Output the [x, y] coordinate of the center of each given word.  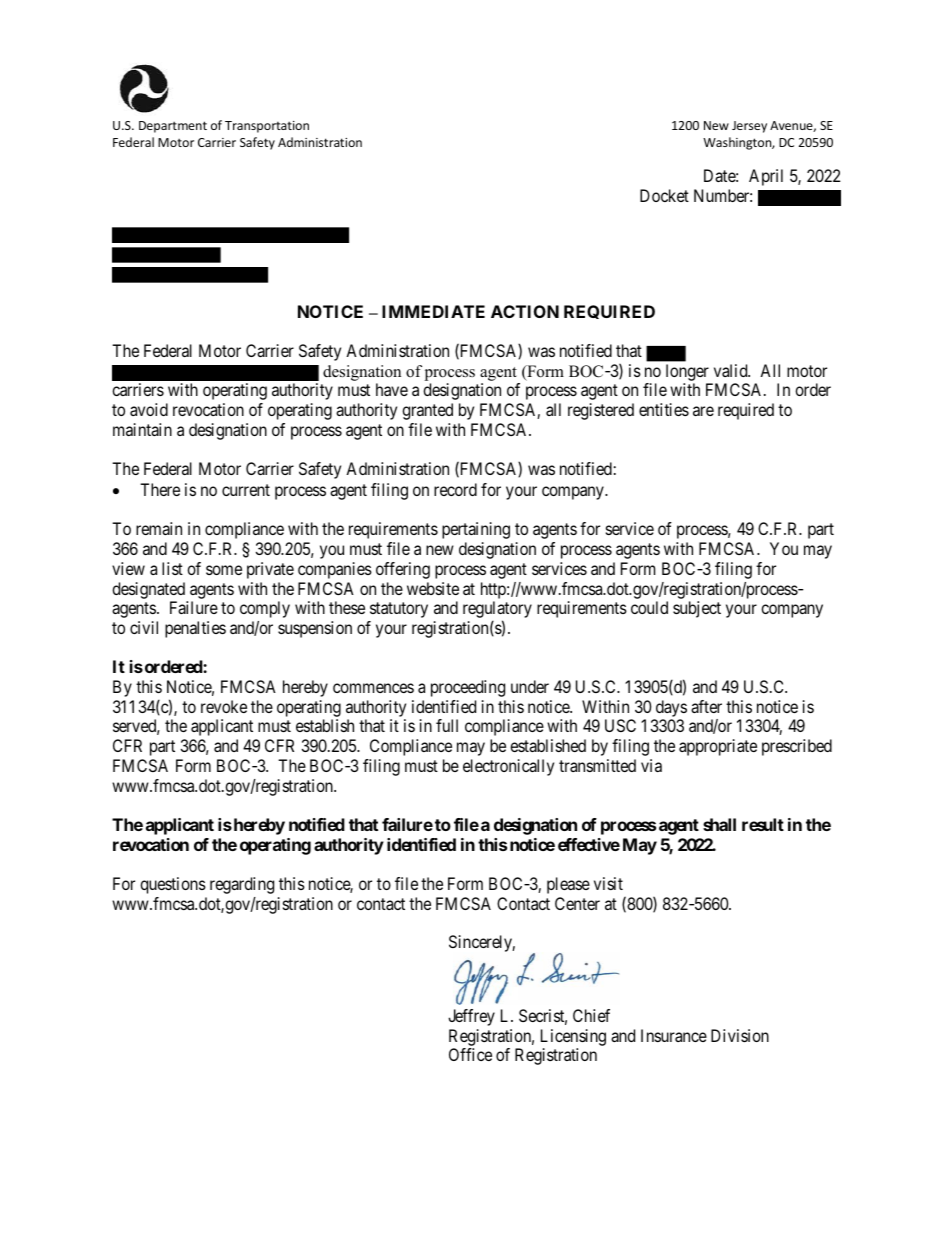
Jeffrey [471, 1017]
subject [697, 609]
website [433, 588]
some [224, 570]
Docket [664, 195]
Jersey [749, 127]
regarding [242, 885]
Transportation [267, 127]
